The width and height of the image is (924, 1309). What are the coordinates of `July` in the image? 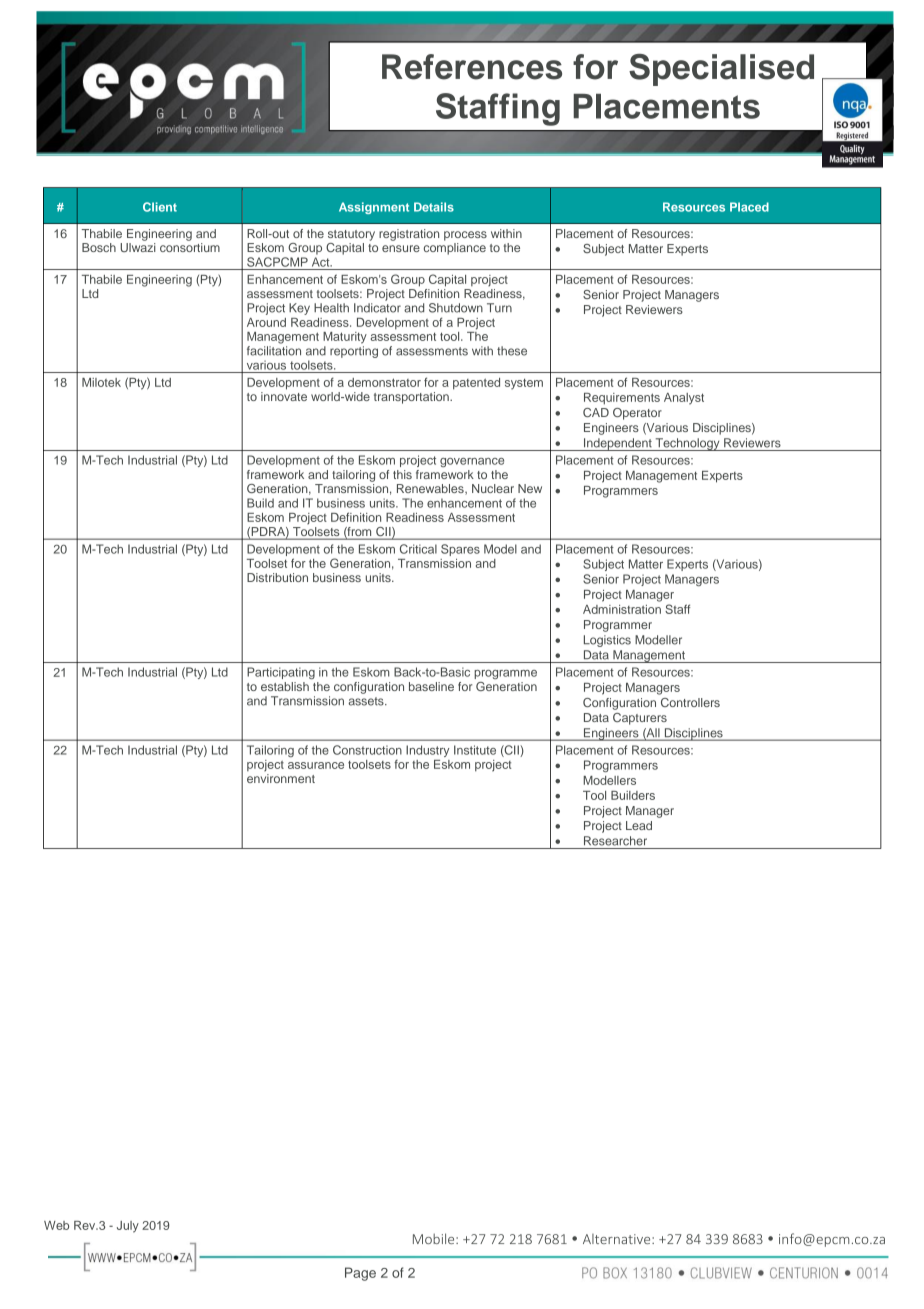 It's located at (128, 1227).
